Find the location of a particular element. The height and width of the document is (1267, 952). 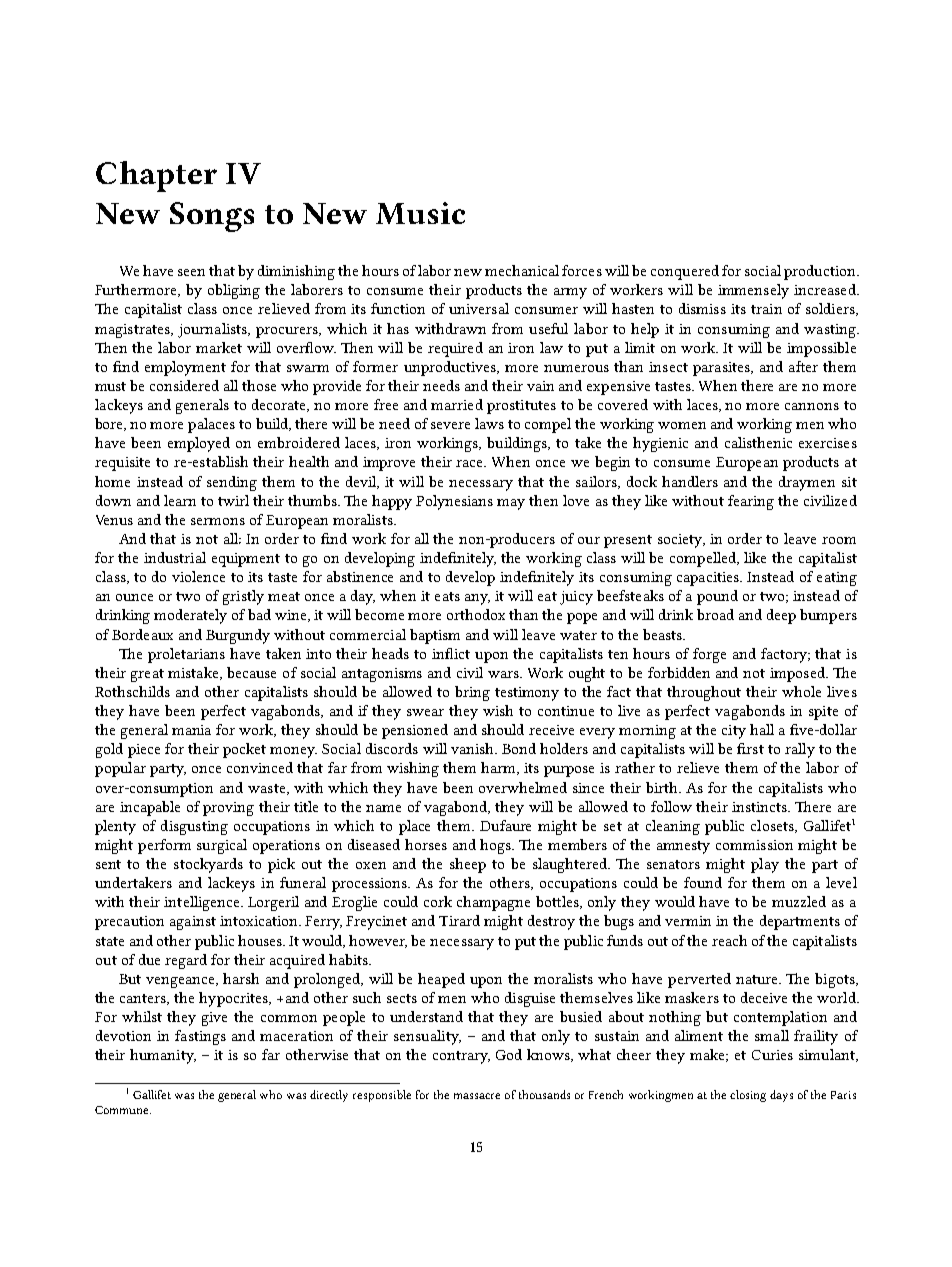

humanity is located at coordinates (163, 1056).
